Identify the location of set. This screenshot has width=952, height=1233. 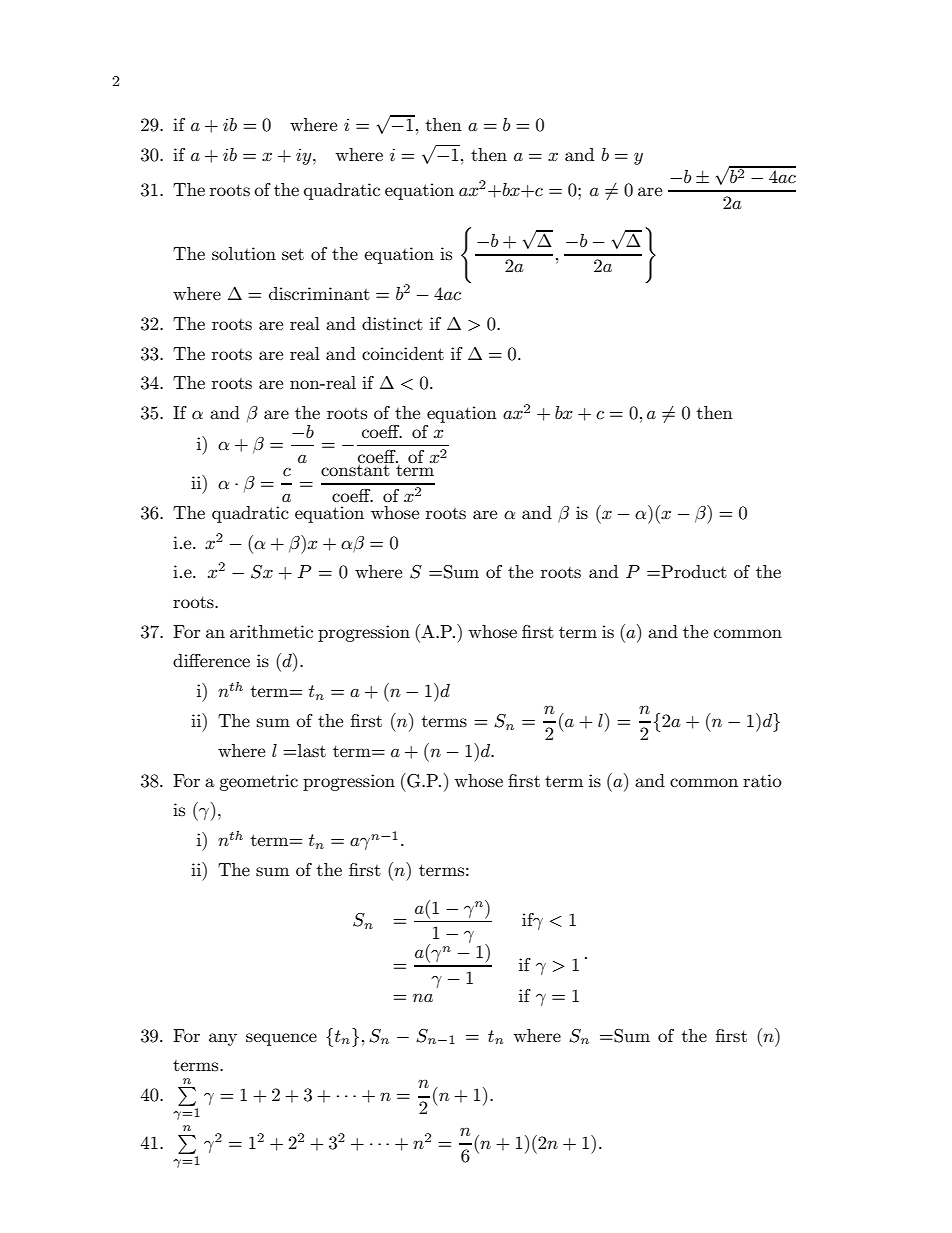
(293, 254).
